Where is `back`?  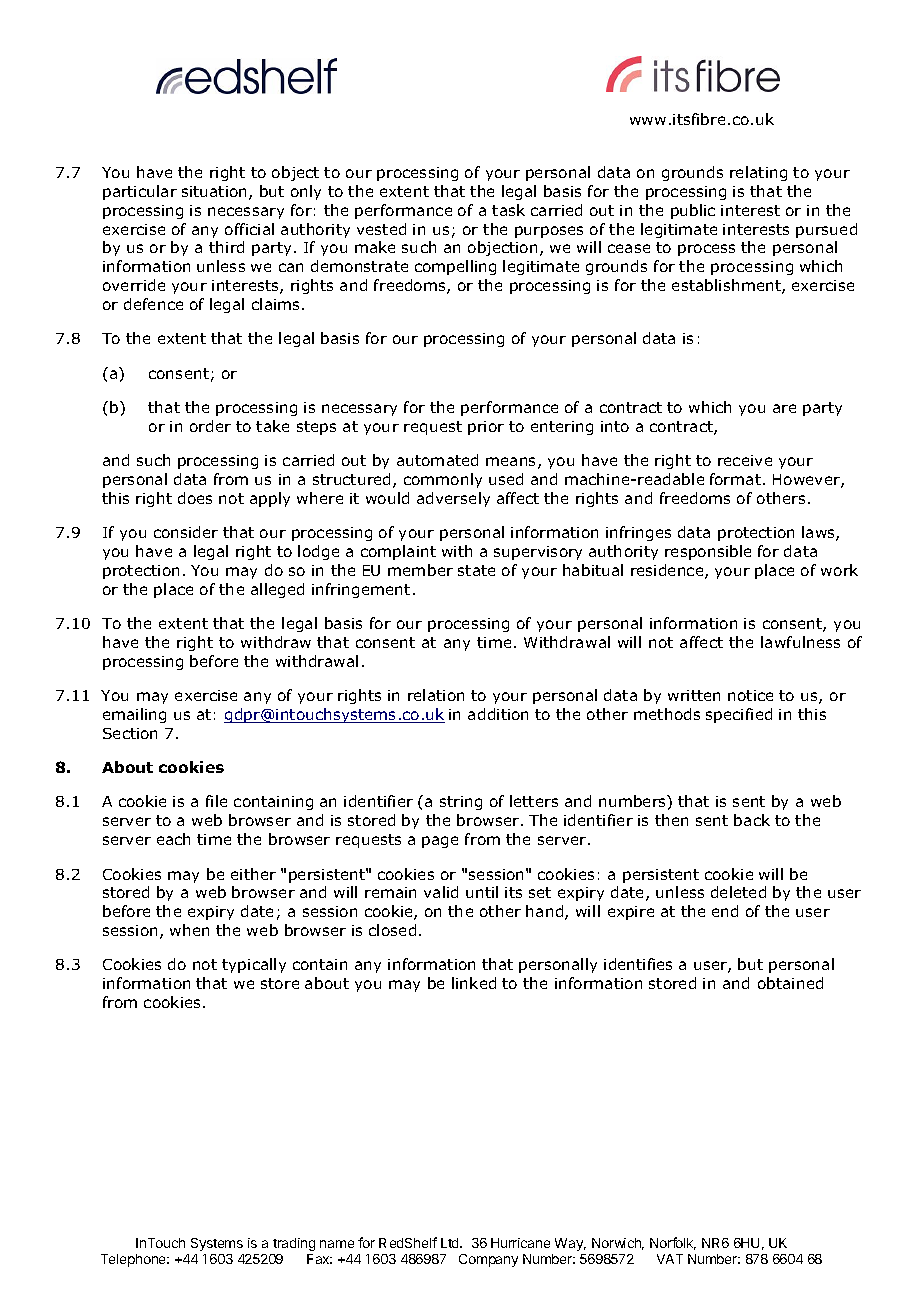 back is located at coordinates (752, 820).
